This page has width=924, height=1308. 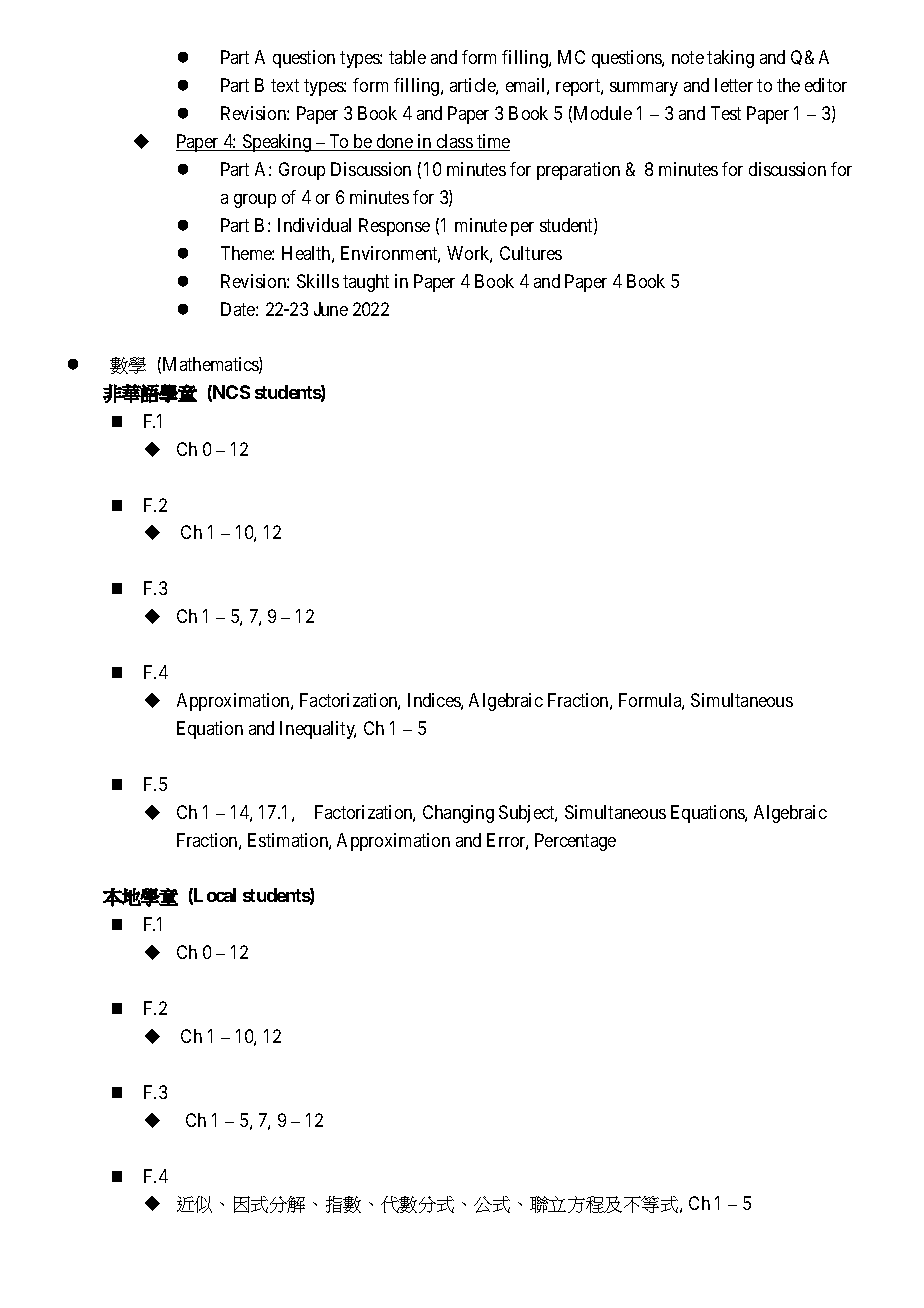 What do you see at coordinates (314, 225) in the page?
I see `Individual` at bounding box center [314, 225].
